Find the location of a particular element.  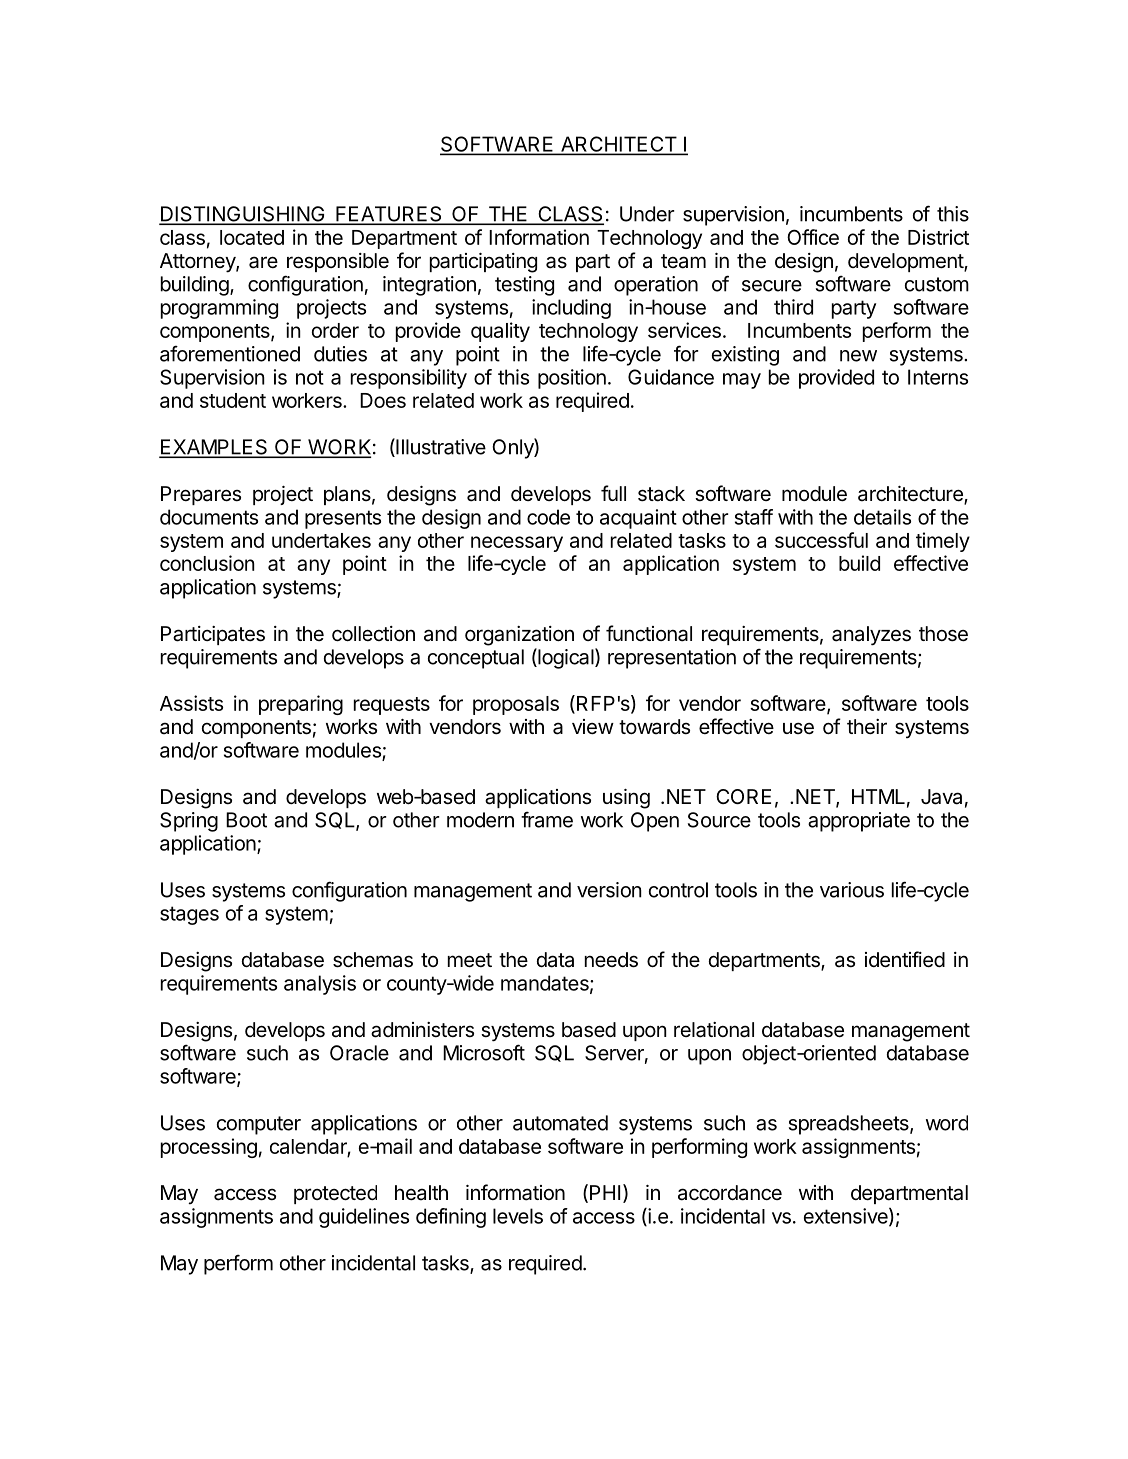

PHI is located at coordinates (605, 1192).
